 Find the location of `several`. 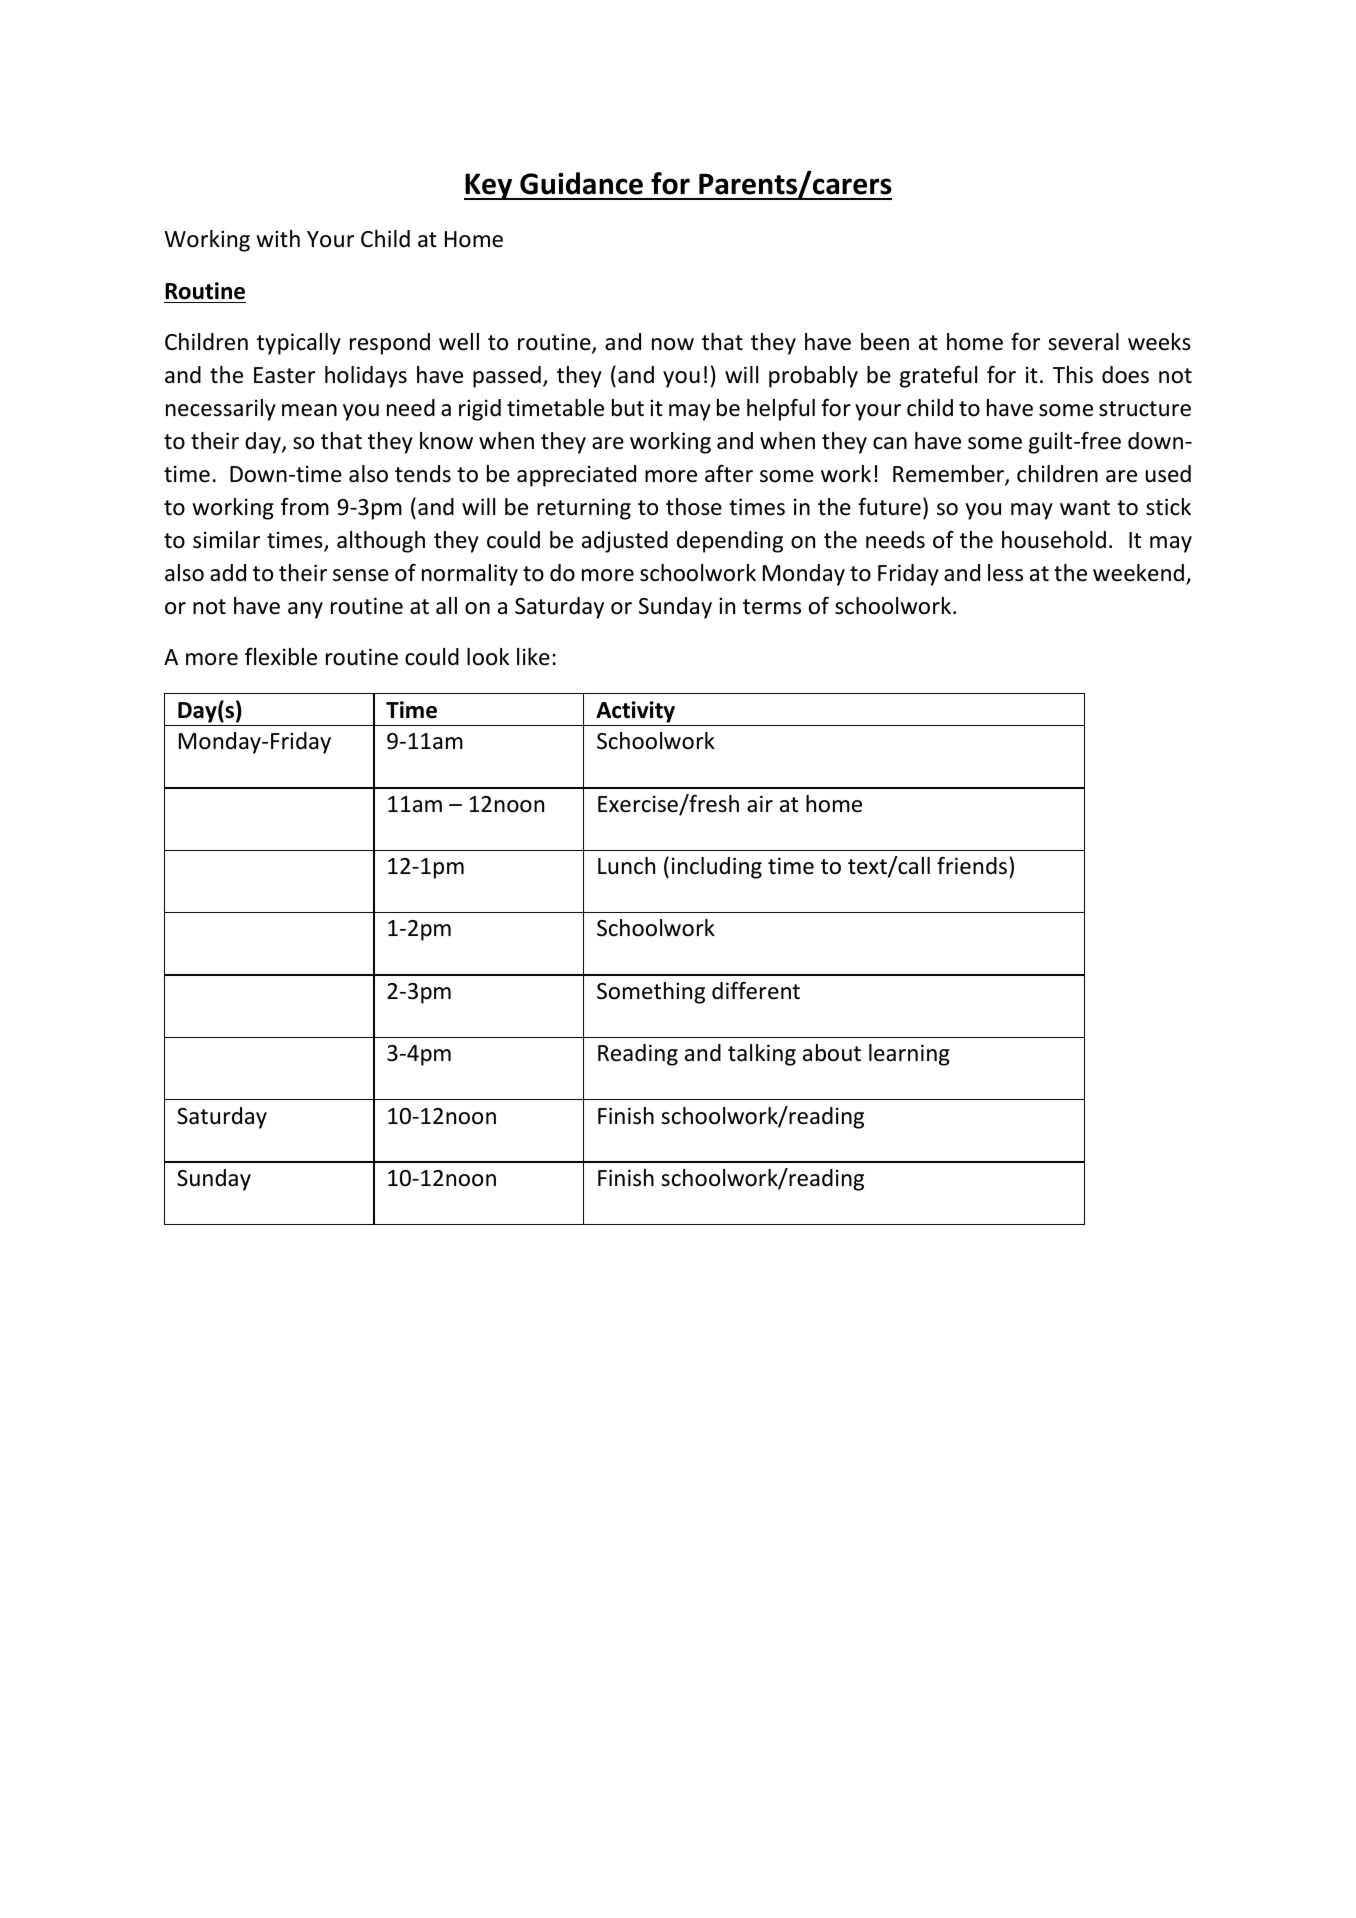

several is located at coordinates (1083, 342).
